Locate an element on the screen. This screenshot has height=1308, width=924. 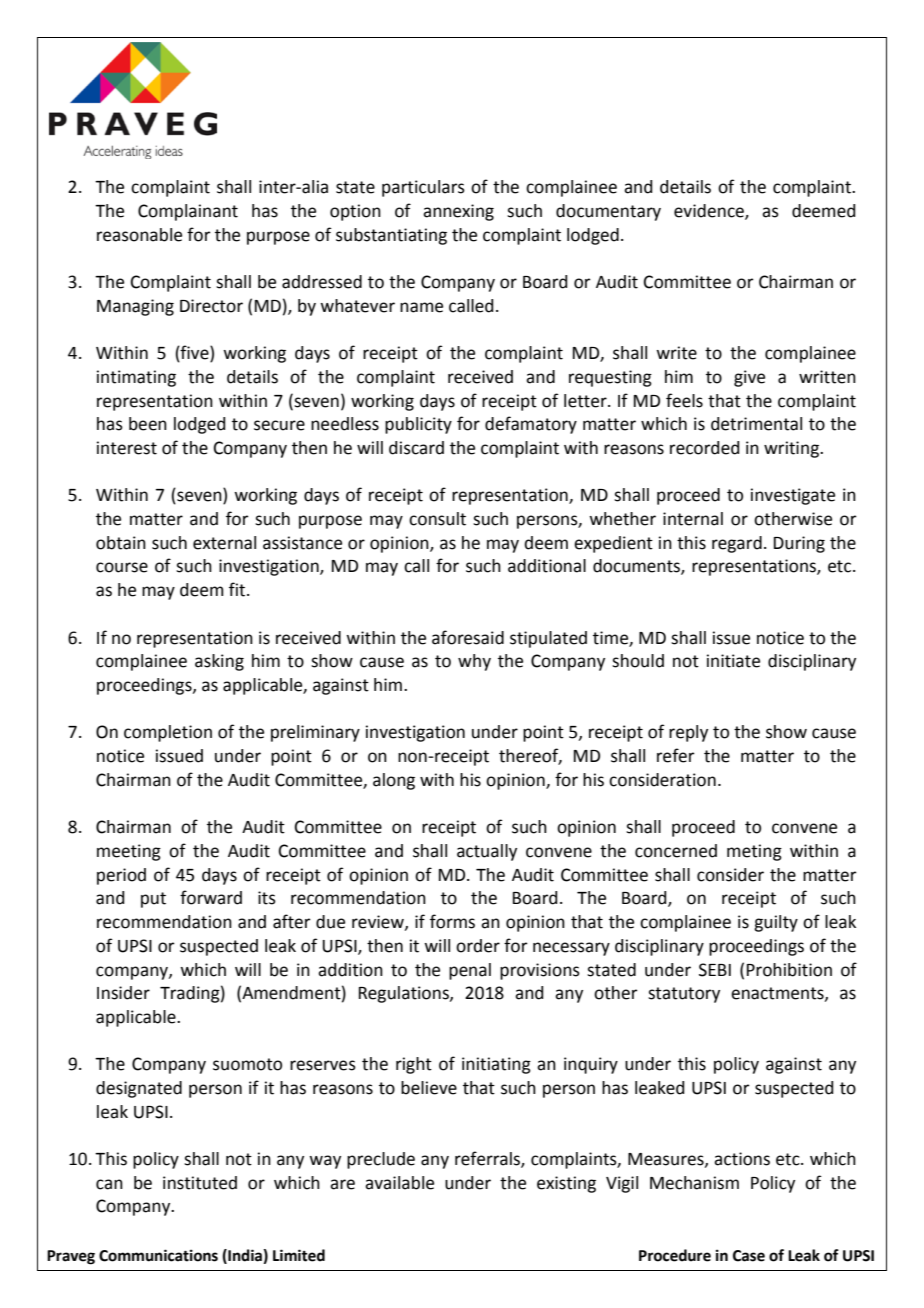
meting is located at coordinates (754, 852).
